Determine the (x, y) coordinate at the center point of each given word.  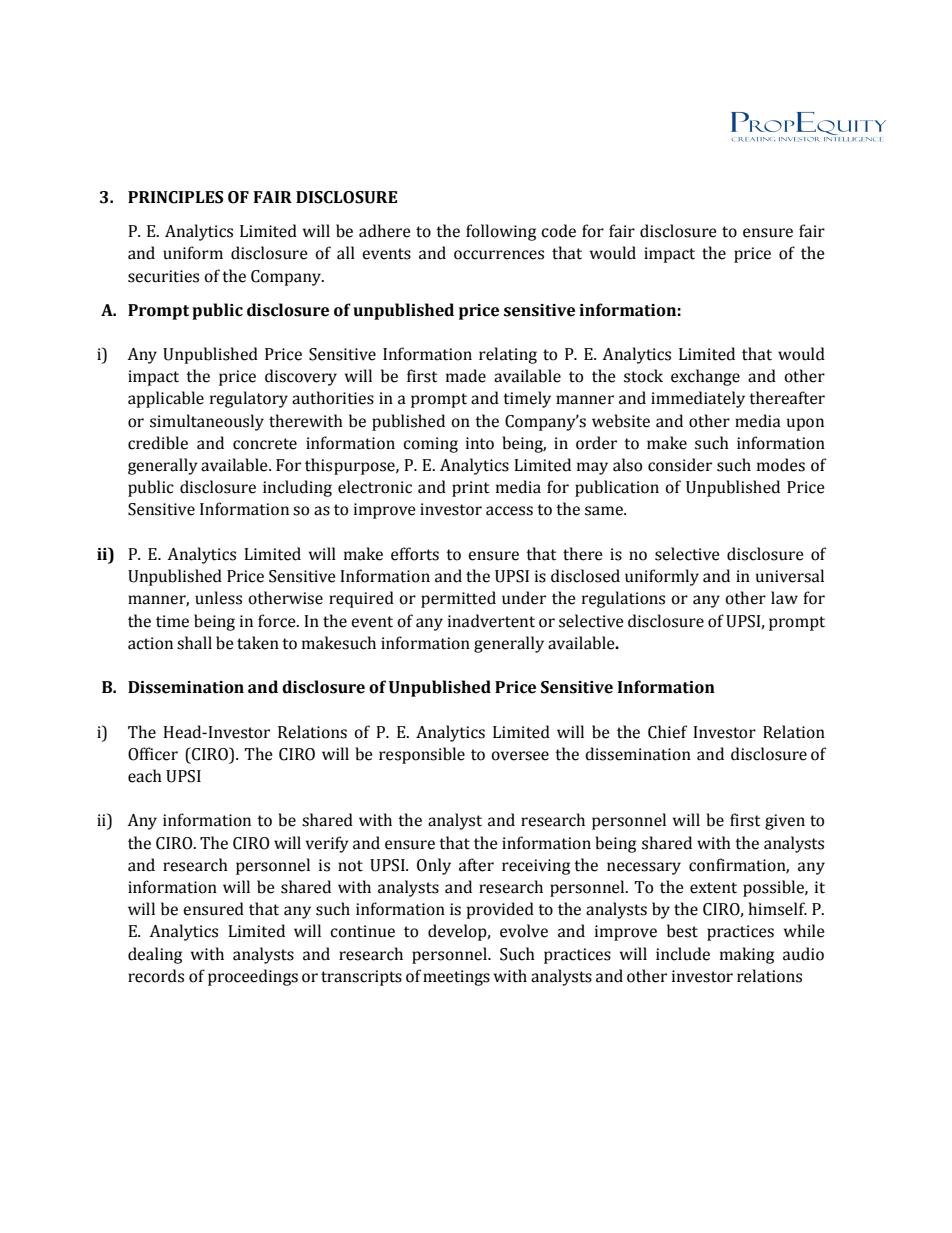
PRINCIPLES (175, 197)
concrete (265, 444)
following (501, 232)
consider (680, 465)
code (558, 231)
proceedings (253, 977)
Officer (153, 754)
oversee (520, 756)
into (480, 443)
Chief (667, 732)
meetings (456, 978)
